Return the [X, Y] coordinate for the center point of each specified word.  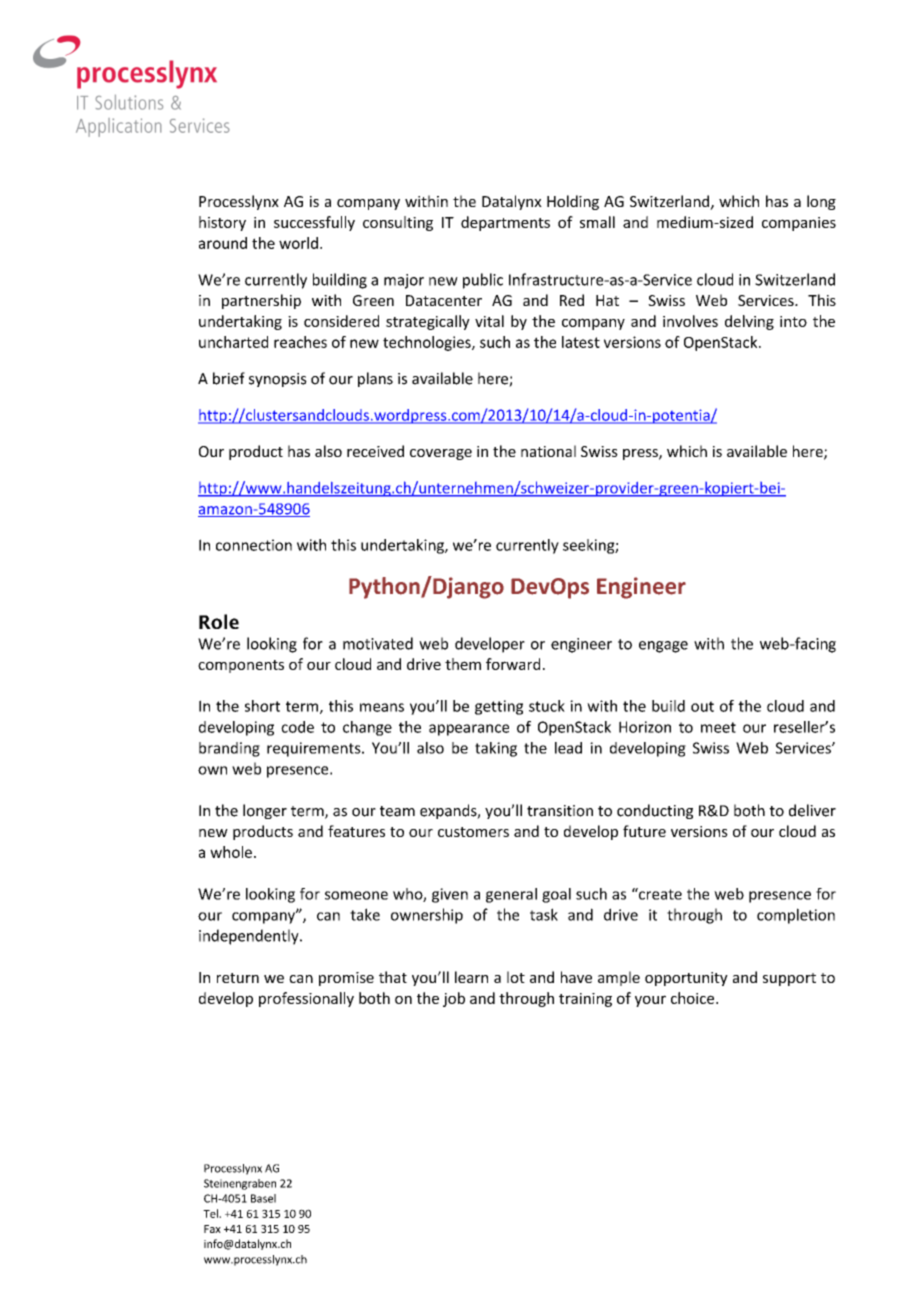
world [298, 243]
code [297, 727]
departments [505, 223]
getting [499, 707]
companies [799, 224]
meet [718, 727]
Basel [263, 1198]
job [454, 999]
